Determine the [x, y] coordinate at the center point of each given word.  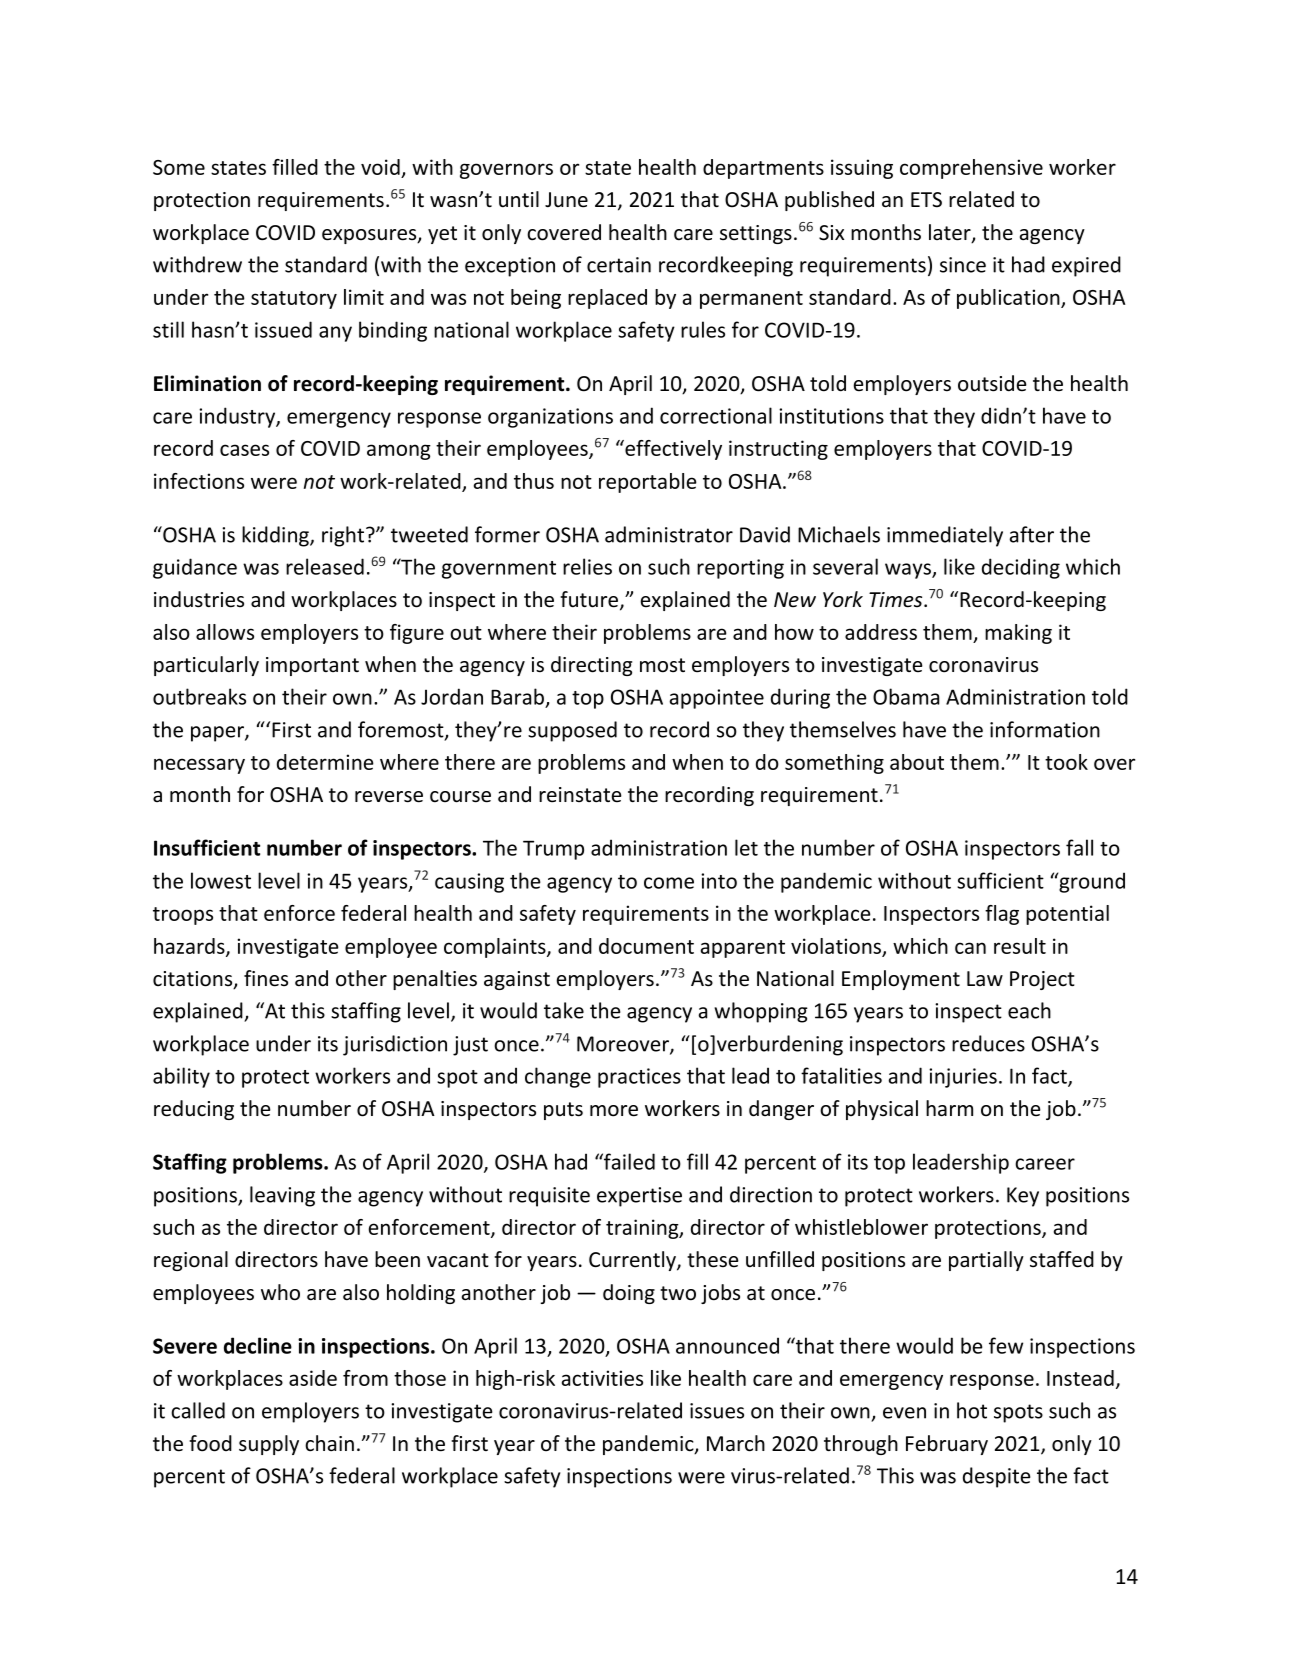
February [947, 1445]
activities [602, 1378]
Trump [553, 850]
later [951, 233]
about [917, 762]
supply [269, 1445]
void [381, 168]
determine [325, 762]
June [566, 200]
